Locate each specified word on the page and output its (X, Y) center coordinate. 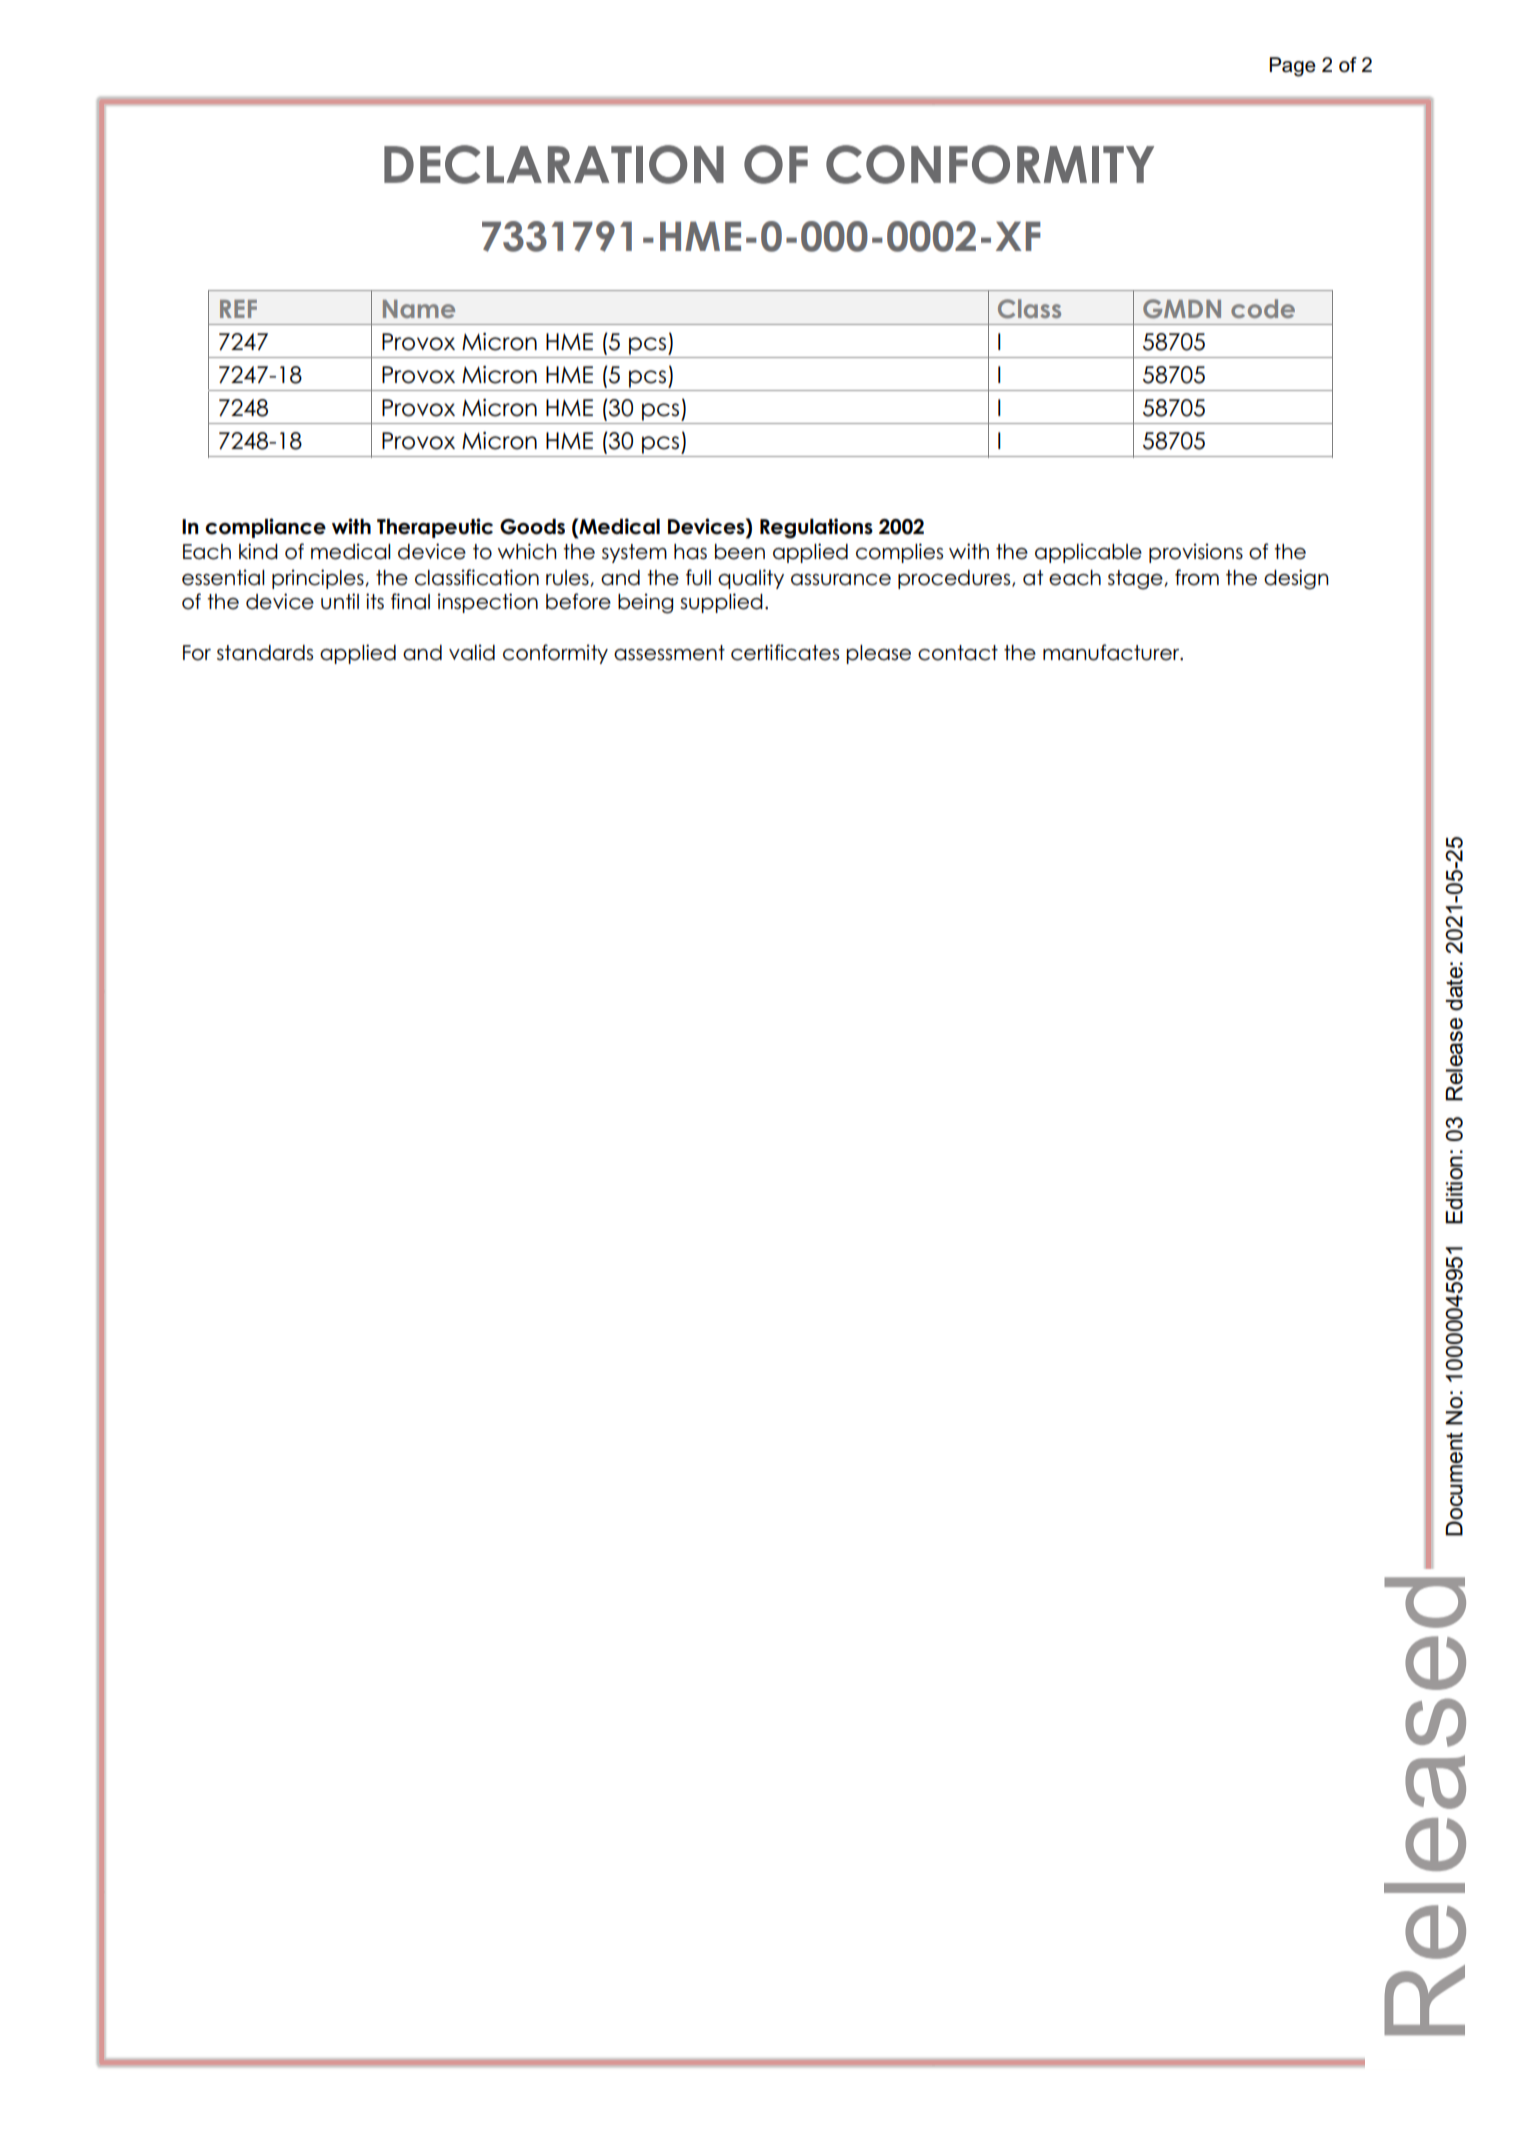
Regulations (816, 528)
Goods (532, 527)
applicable (1088, 553)
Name (419, 309)
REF (238, 309)
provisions (1196, 553)
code (1263, 308)
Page (1292, 67)
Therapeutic (435, 528)
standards (265, 653)
